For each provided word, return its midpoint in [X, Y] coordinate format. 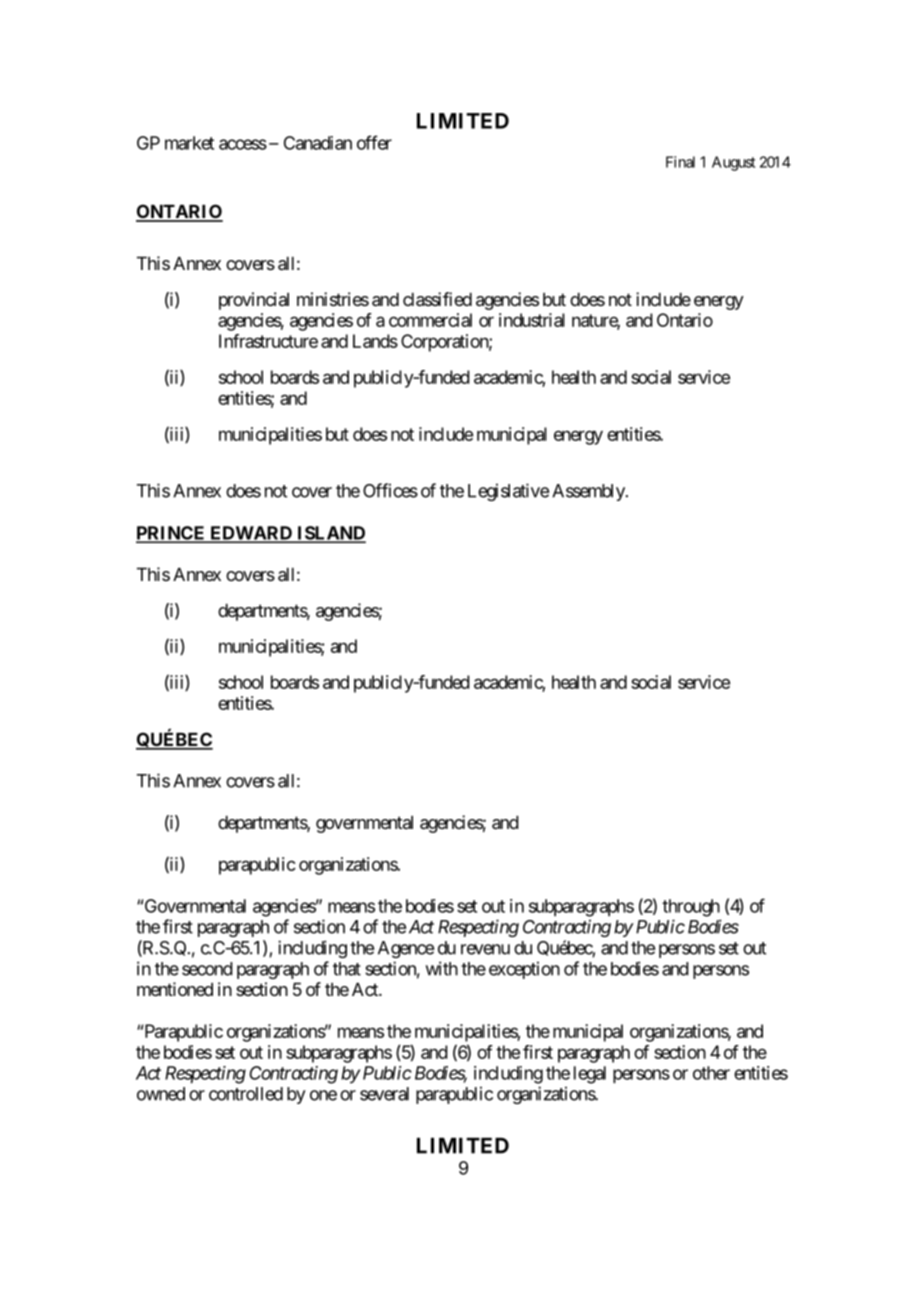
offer [374, 142]
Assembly [589, 492]
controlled [246, 1094]
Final [680, 162]
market [189, 143]
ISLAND [330, 534]
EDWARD [251, 534]
